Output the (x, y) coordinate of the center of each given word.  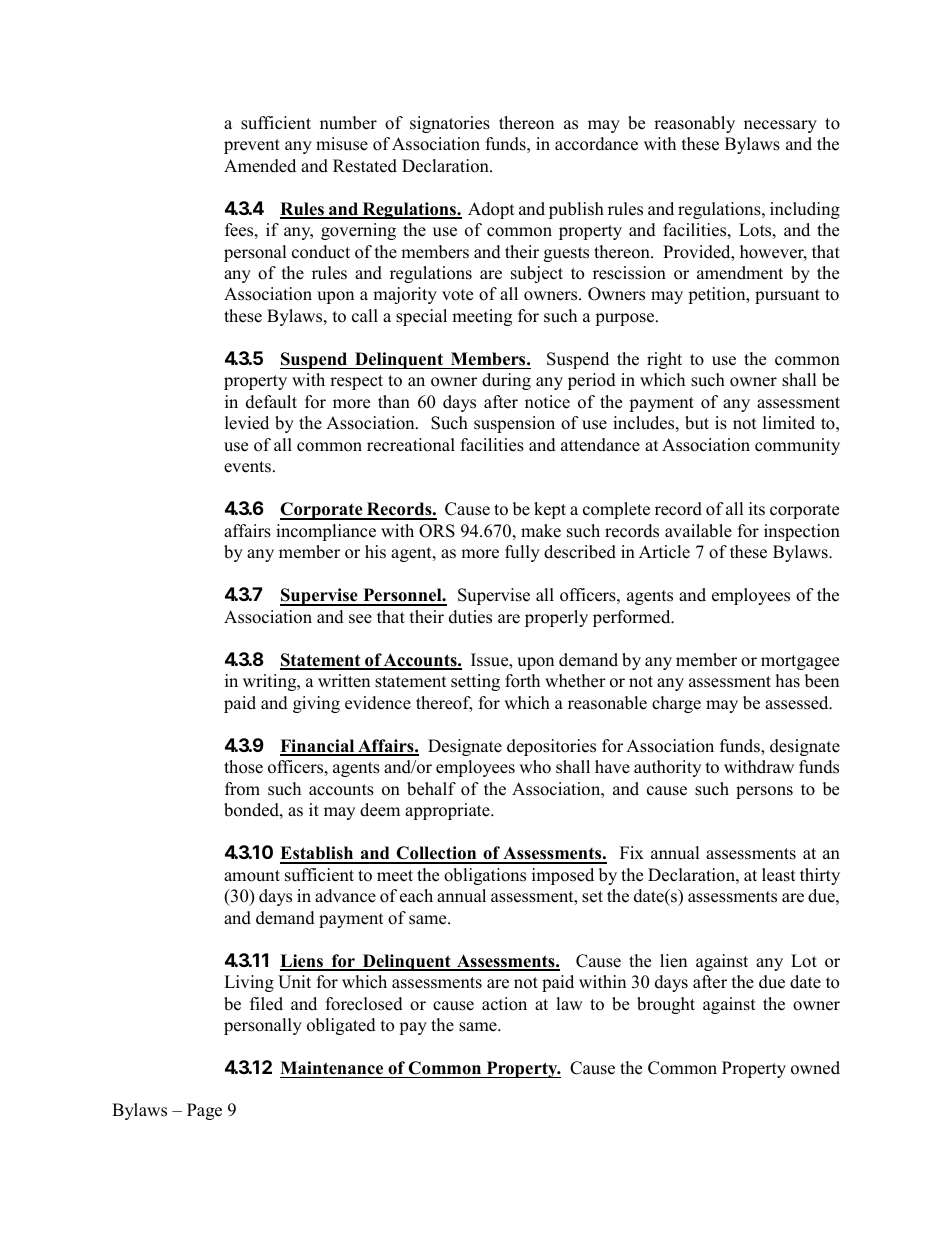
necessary (780, 126)
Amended (260, 166)
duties (470, 617)
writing (271, 682)
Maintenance (331, 1068)
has (788, 681)
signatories (450, 124)
